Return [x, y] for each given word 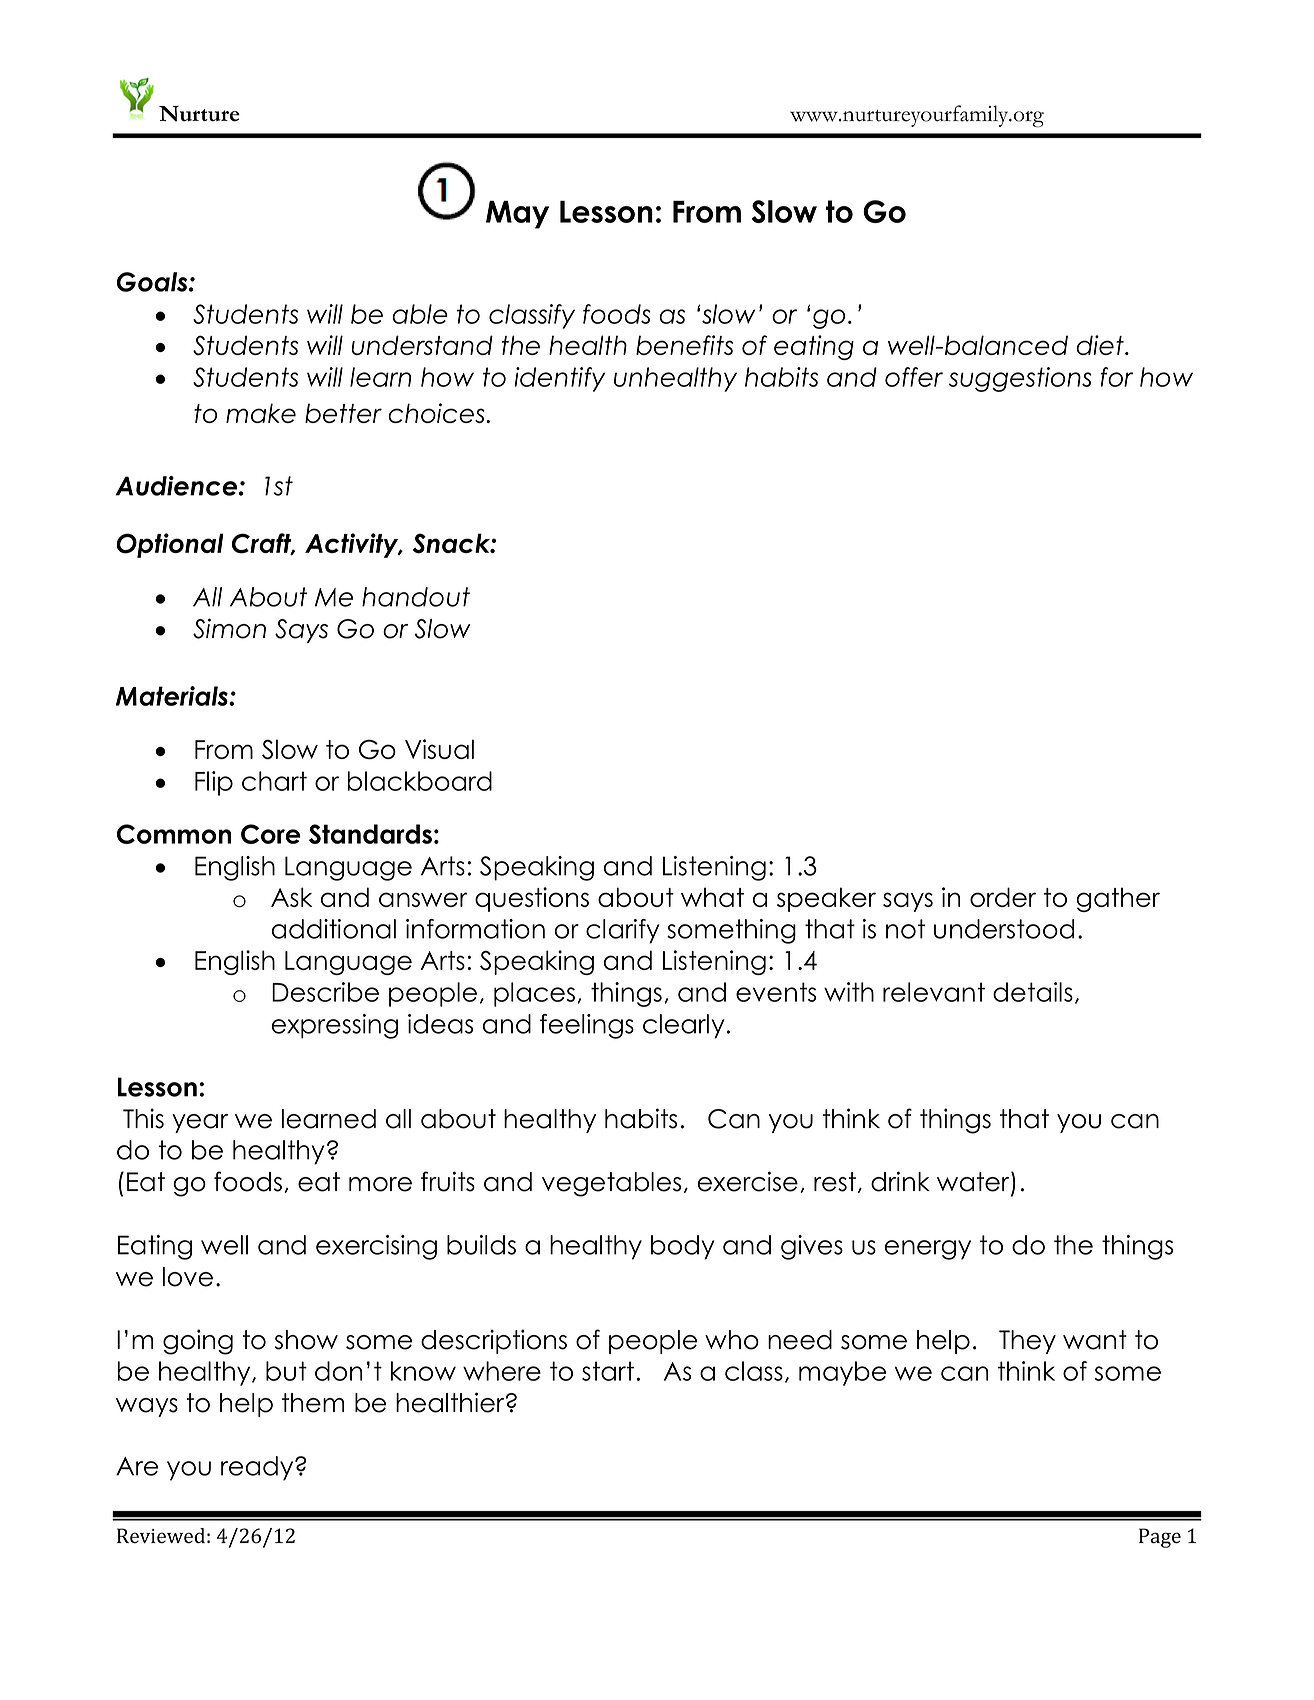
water [974, 1182]
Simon [229, 628]
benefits [684, 345]
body [682, 1247]
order [1003, 897]
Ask [291, 897]
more [380, 1184]
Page [1160, 1538]
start [608, 1371]
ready [258, 1468]
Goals [153, 282]
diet [1101, 345]
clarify [622, 931]
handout [416, 597]
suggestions [1020, 379]
